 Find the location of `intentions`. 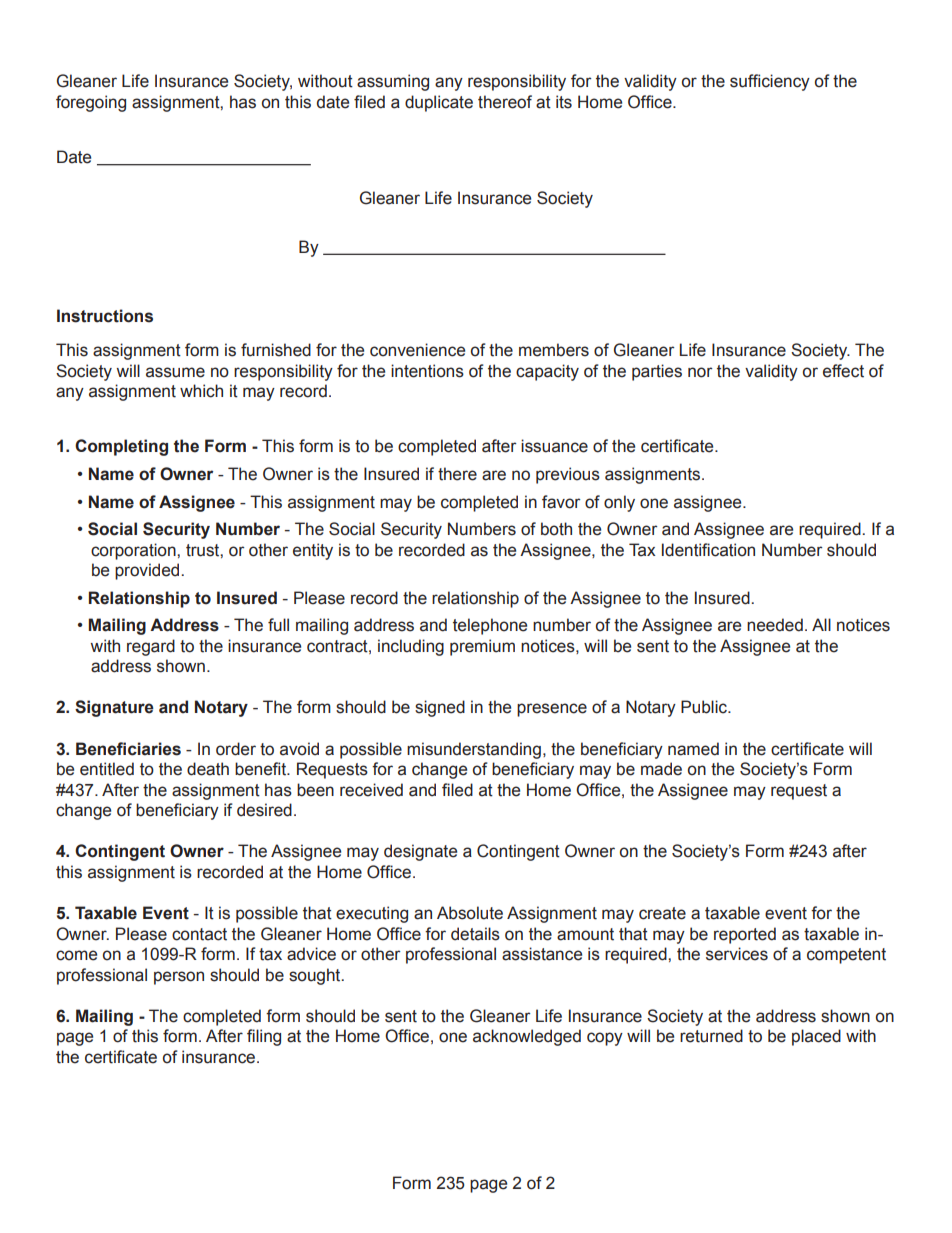

intentions is located at coordinates (427, 371).
